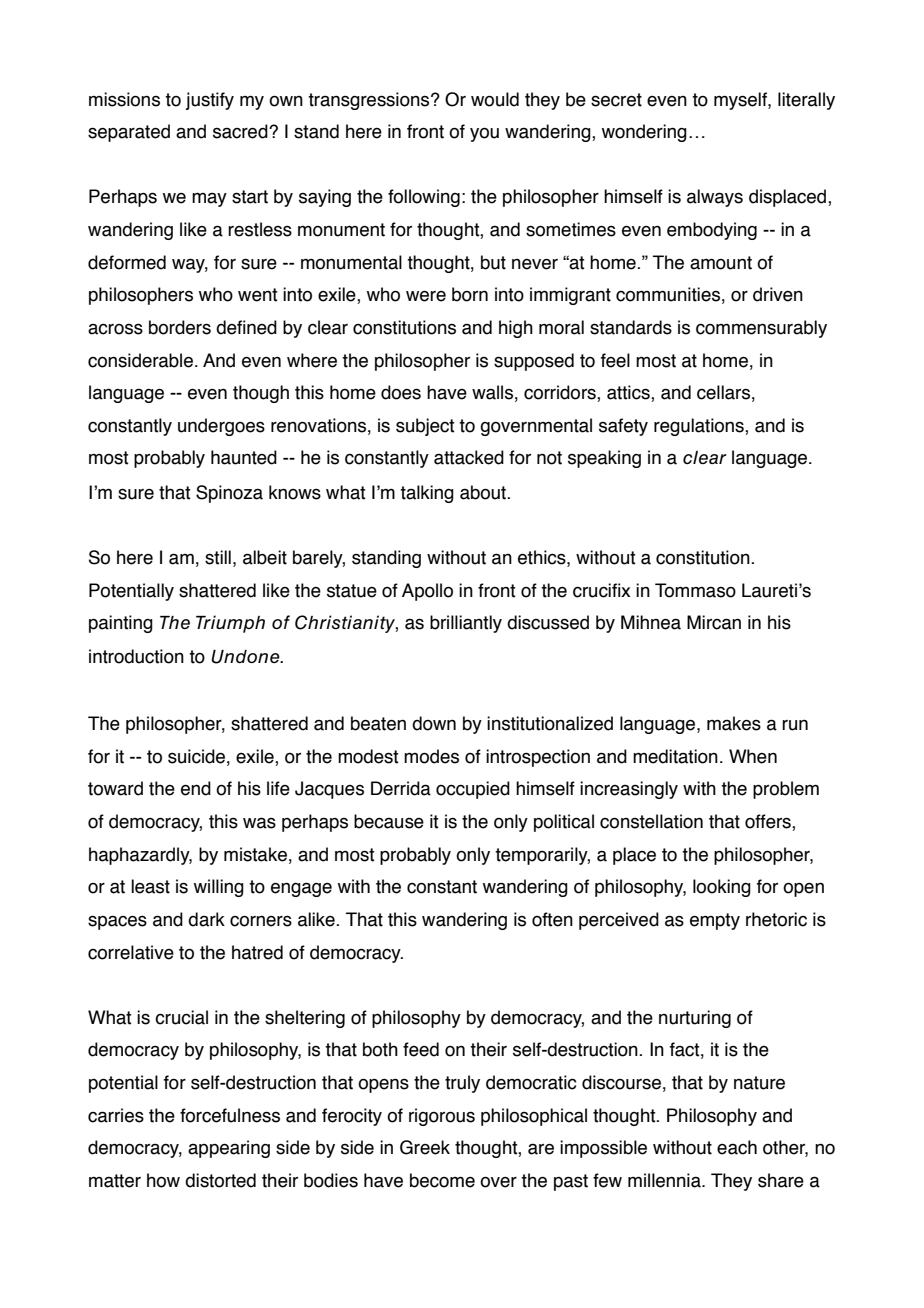  What do you see at coordinates (401, 392) in the document?
I see `does` at bounding box center [401, 392].
